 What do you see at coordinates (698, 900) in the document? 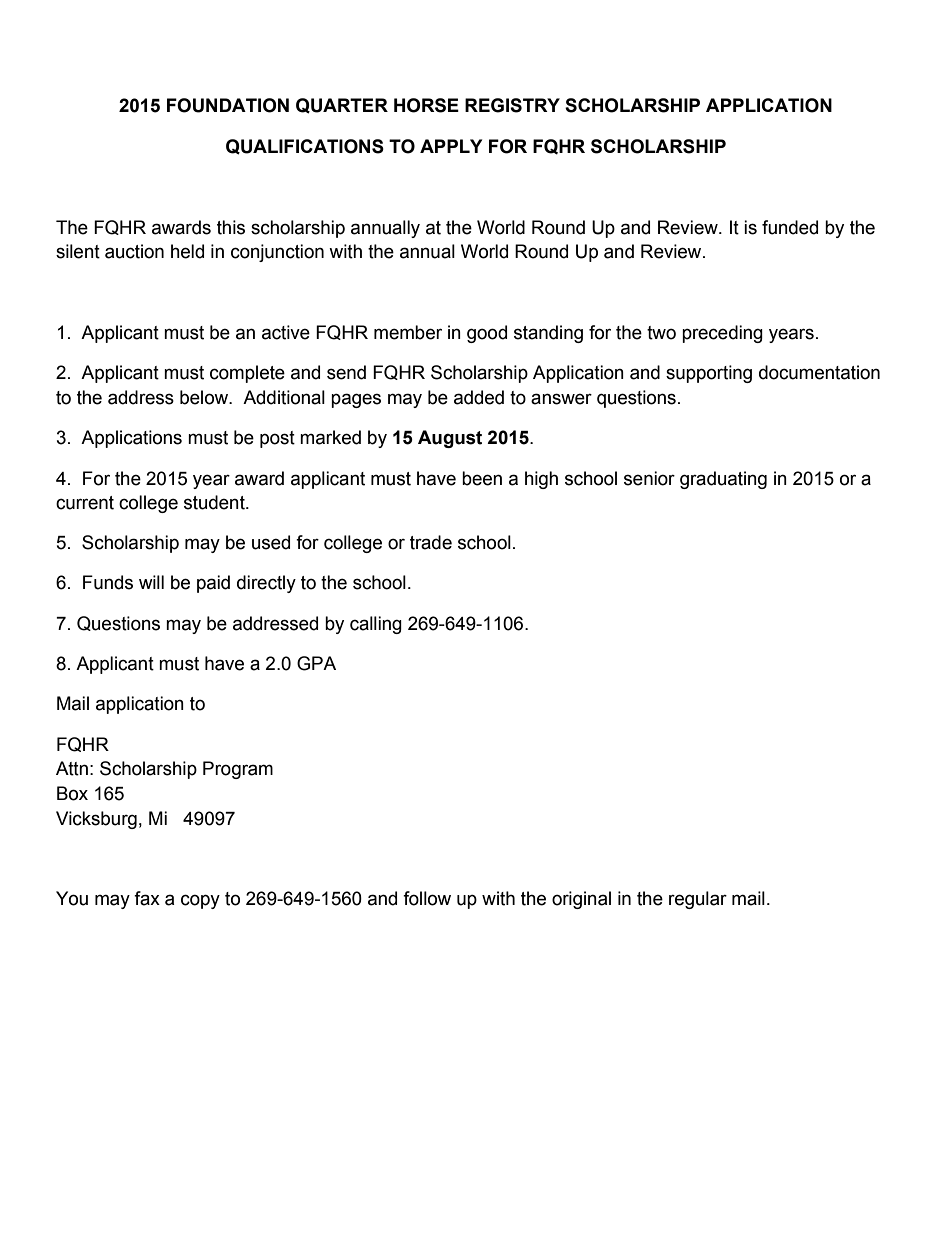
I see `regular` at bounding box center [698, 900].
